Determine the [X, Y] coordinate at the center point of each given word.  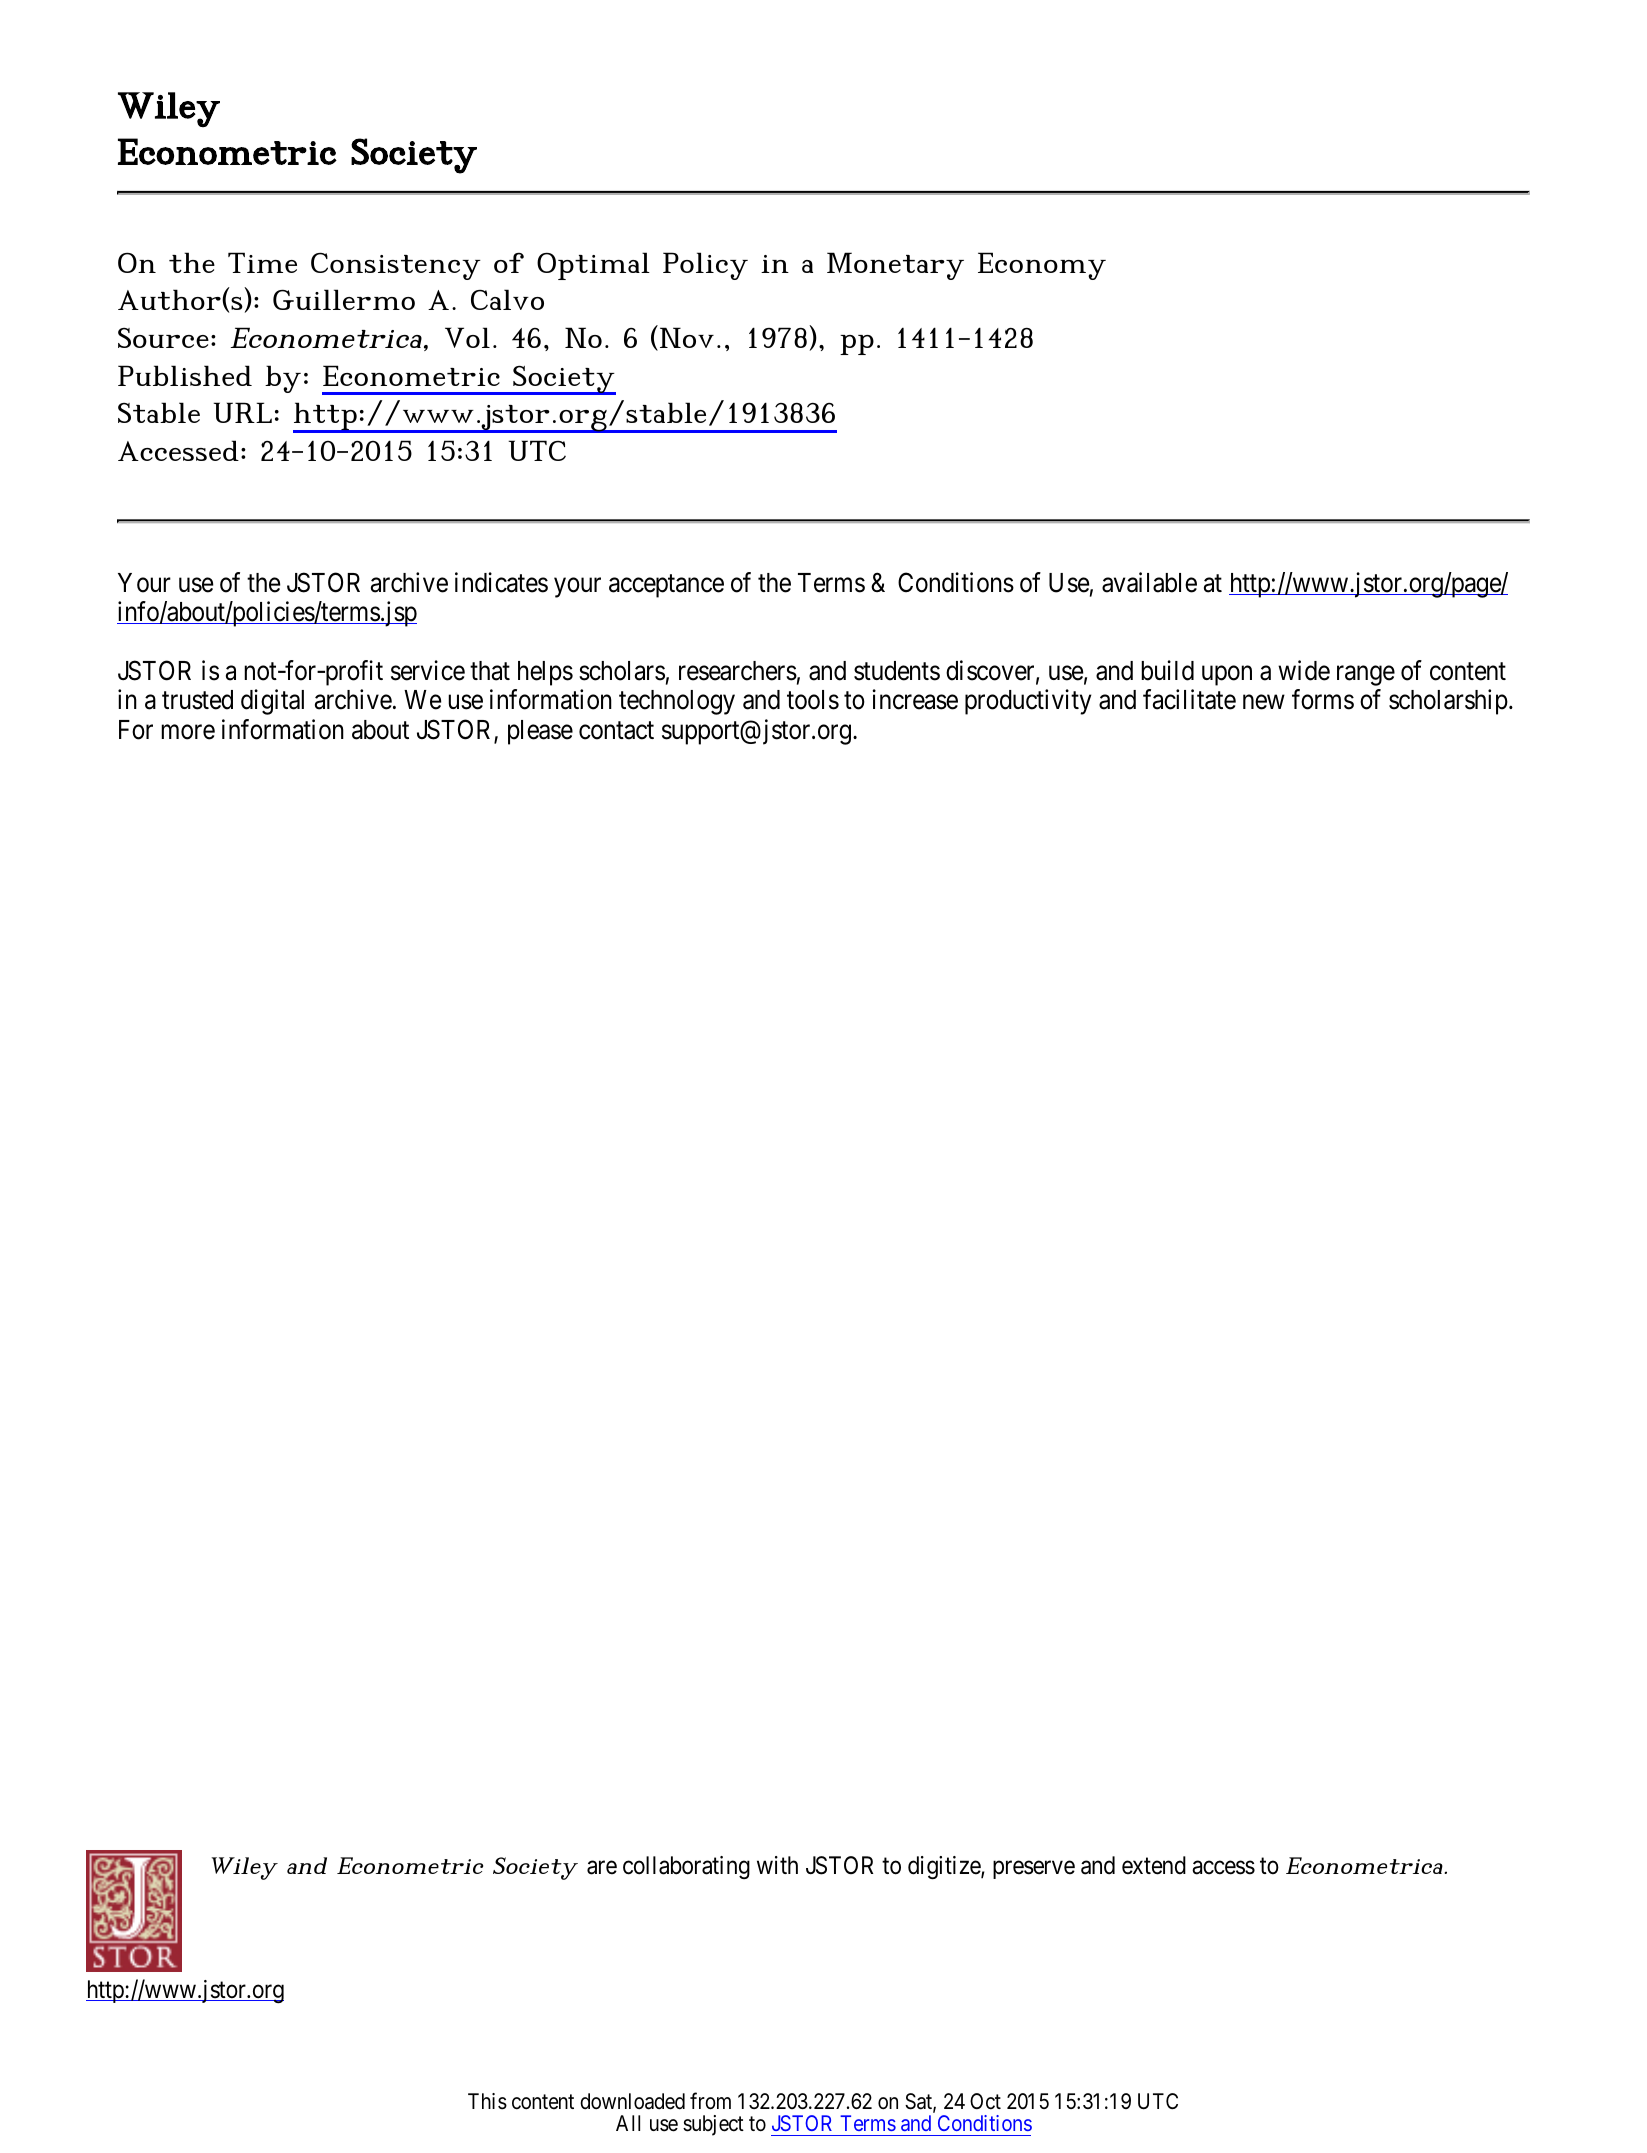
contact [616, 731]
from [710, 2101]
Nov [687, 337]
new [1264, 702]
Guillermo [344, 299]
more [188, 732]
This [487, 2101]
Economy [1042, 266]
